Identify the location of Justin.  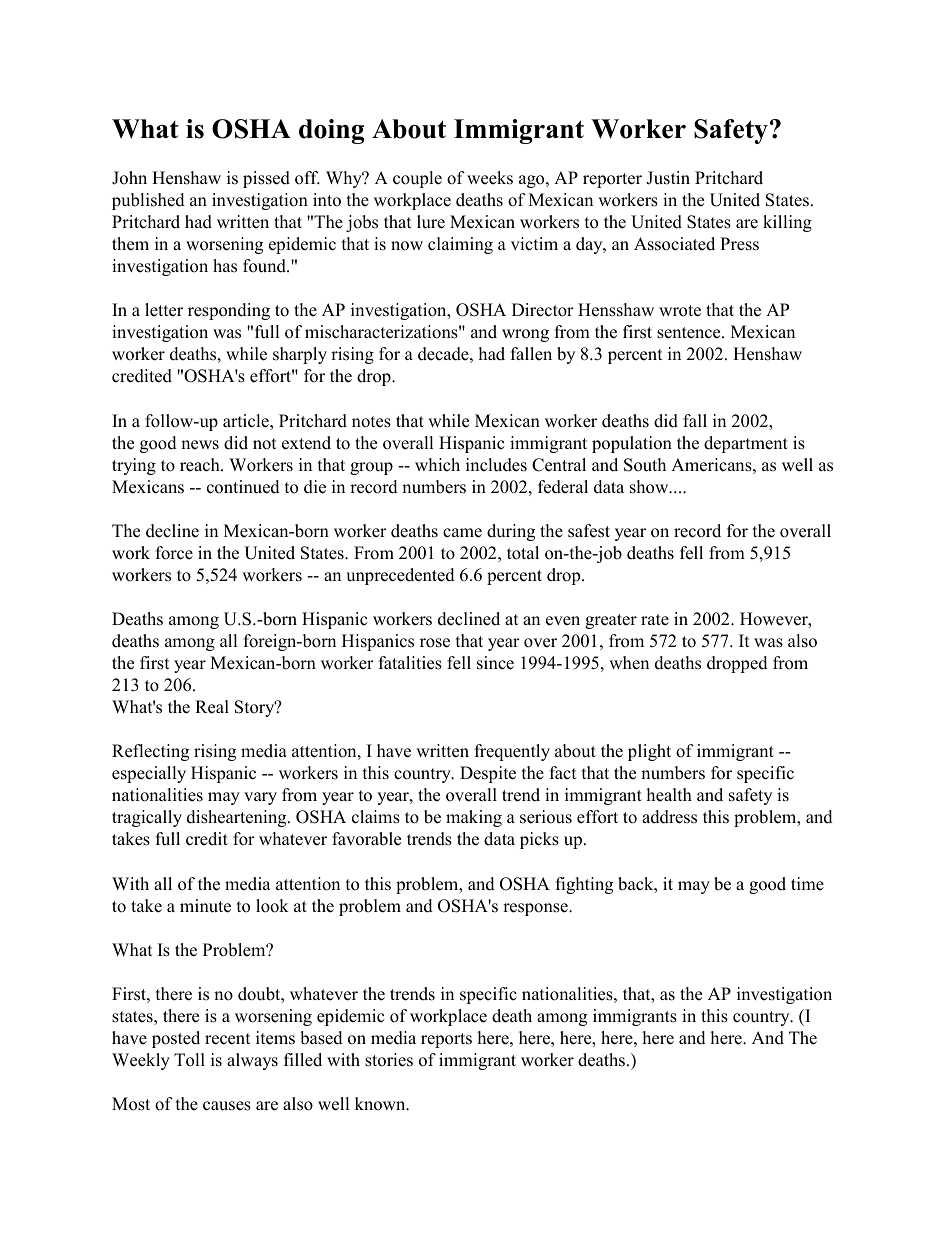
(668, 178).
